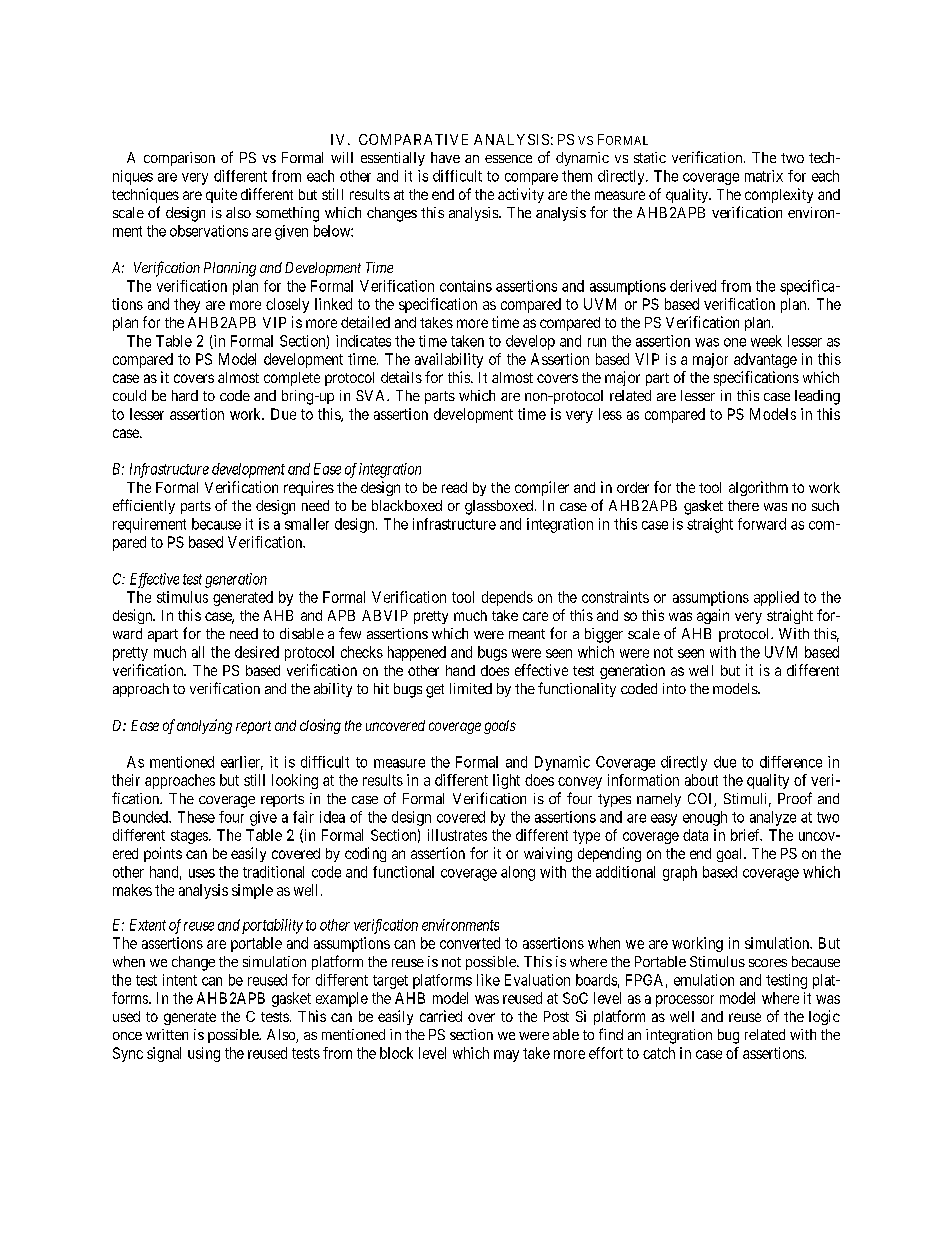 The height and width of the screenshot is (1233, 952). I want to click on using, so click(204, 1054).
